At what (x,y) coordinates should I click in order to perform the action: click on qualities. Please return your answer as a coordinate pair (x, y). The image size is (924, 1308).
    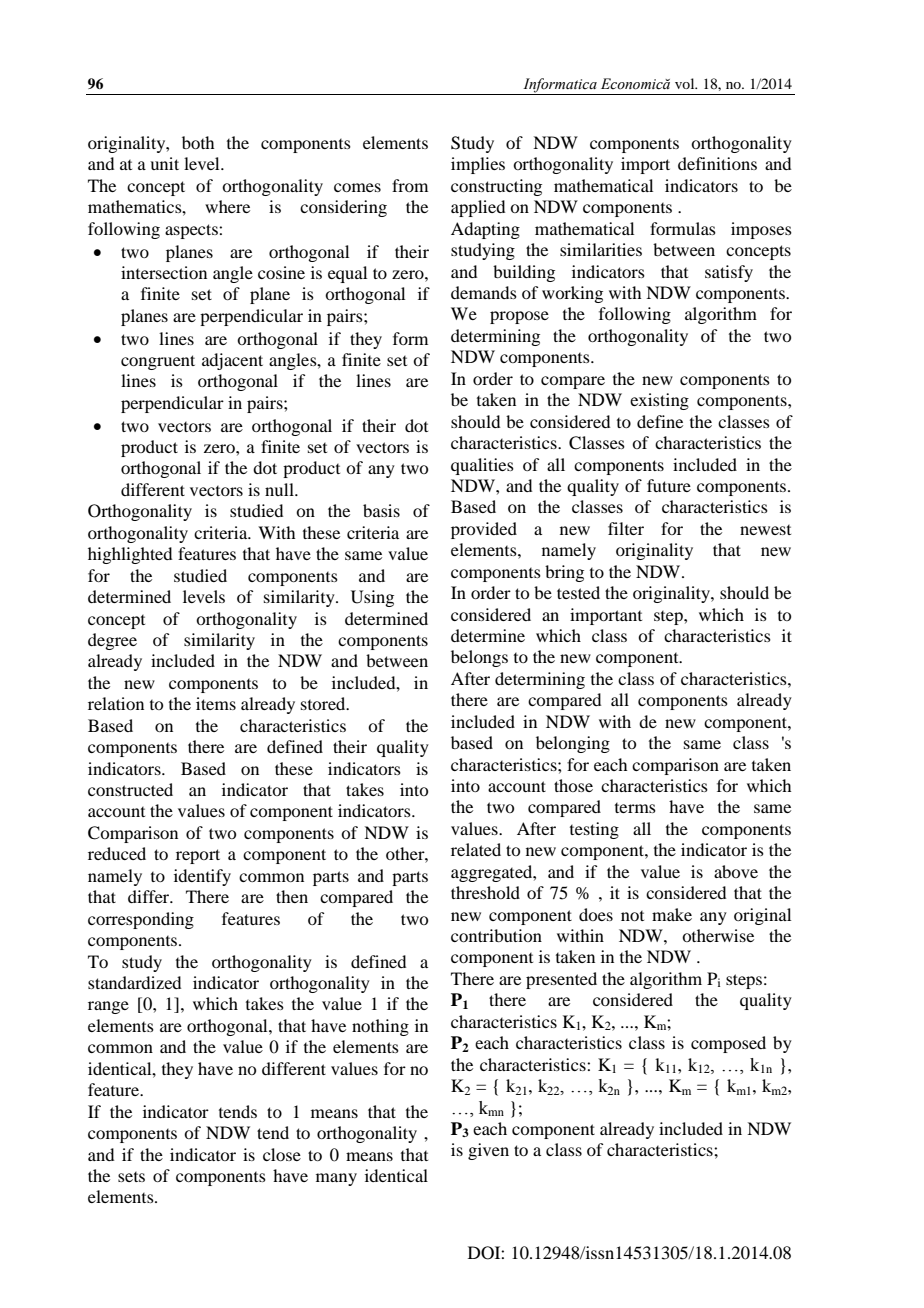
    Looking at the image, I should click on (482, 466).
